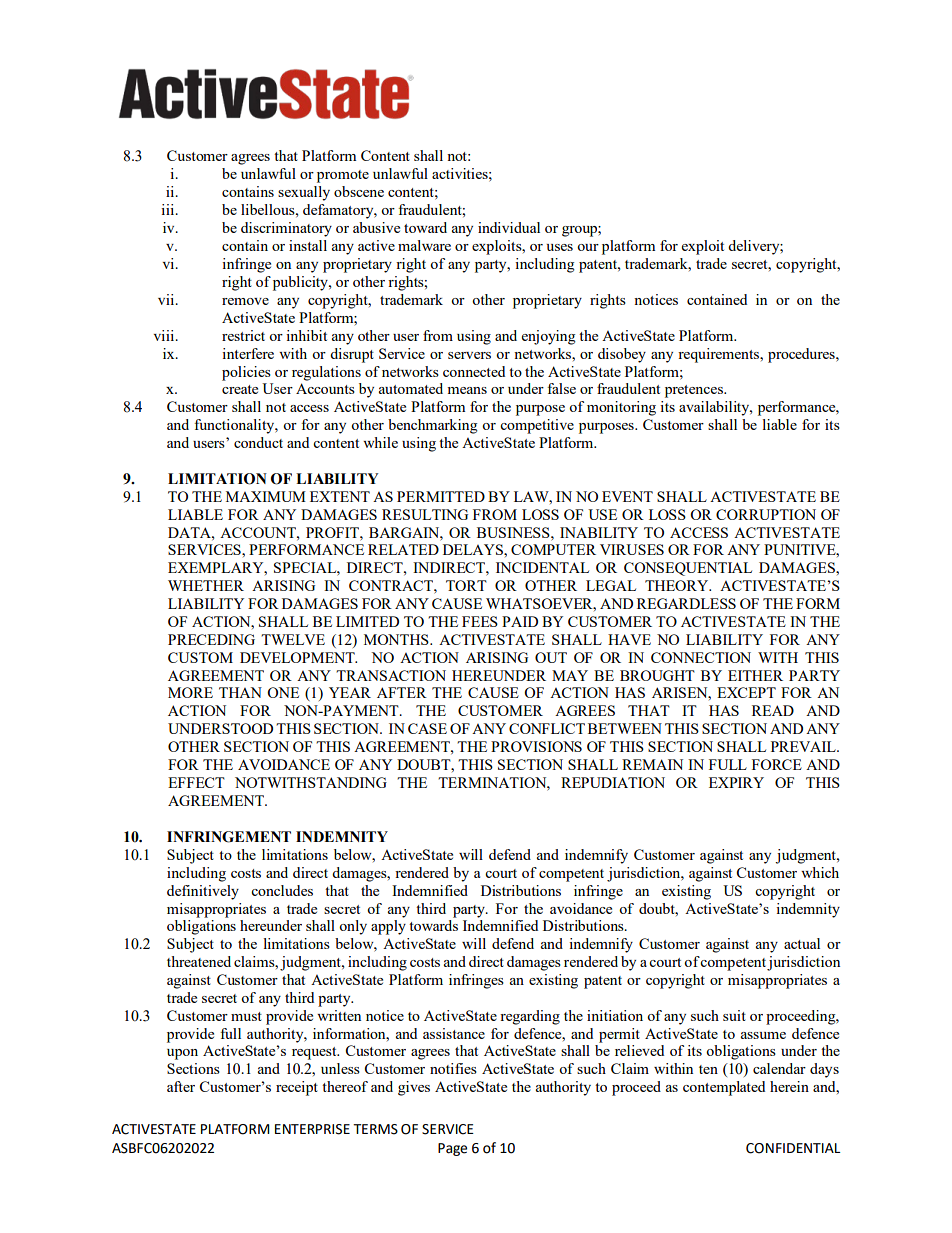  Describe the element at coordinates (286, 229) in the screenshot. I see `discriminatory` at that location.
